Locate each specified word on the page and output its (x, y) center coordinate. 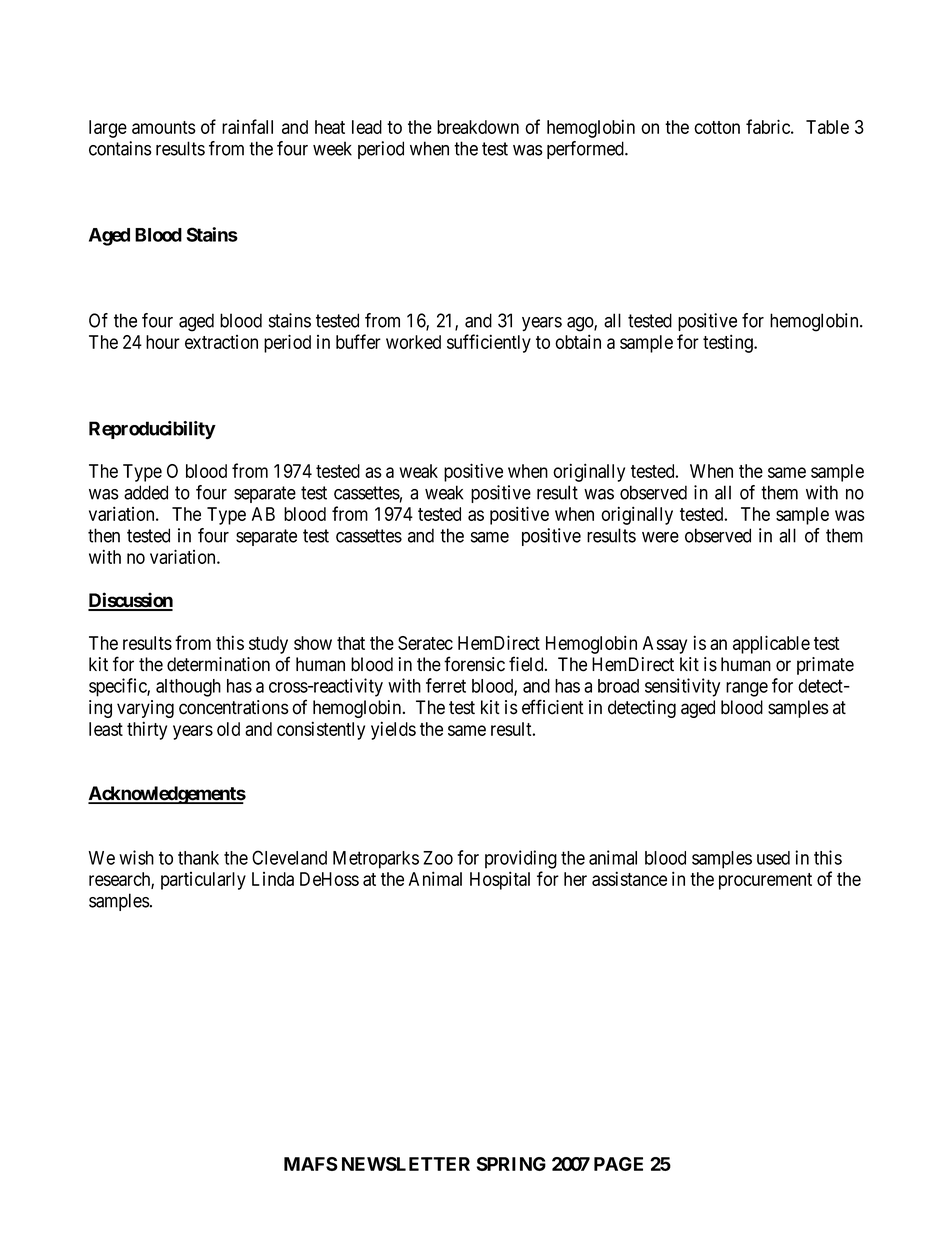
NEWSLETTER (406, 1164)
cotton (717, 127)
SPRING (511, 1164)
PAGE (618, 1164)
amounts (164, 127)
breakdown (478, 127)
